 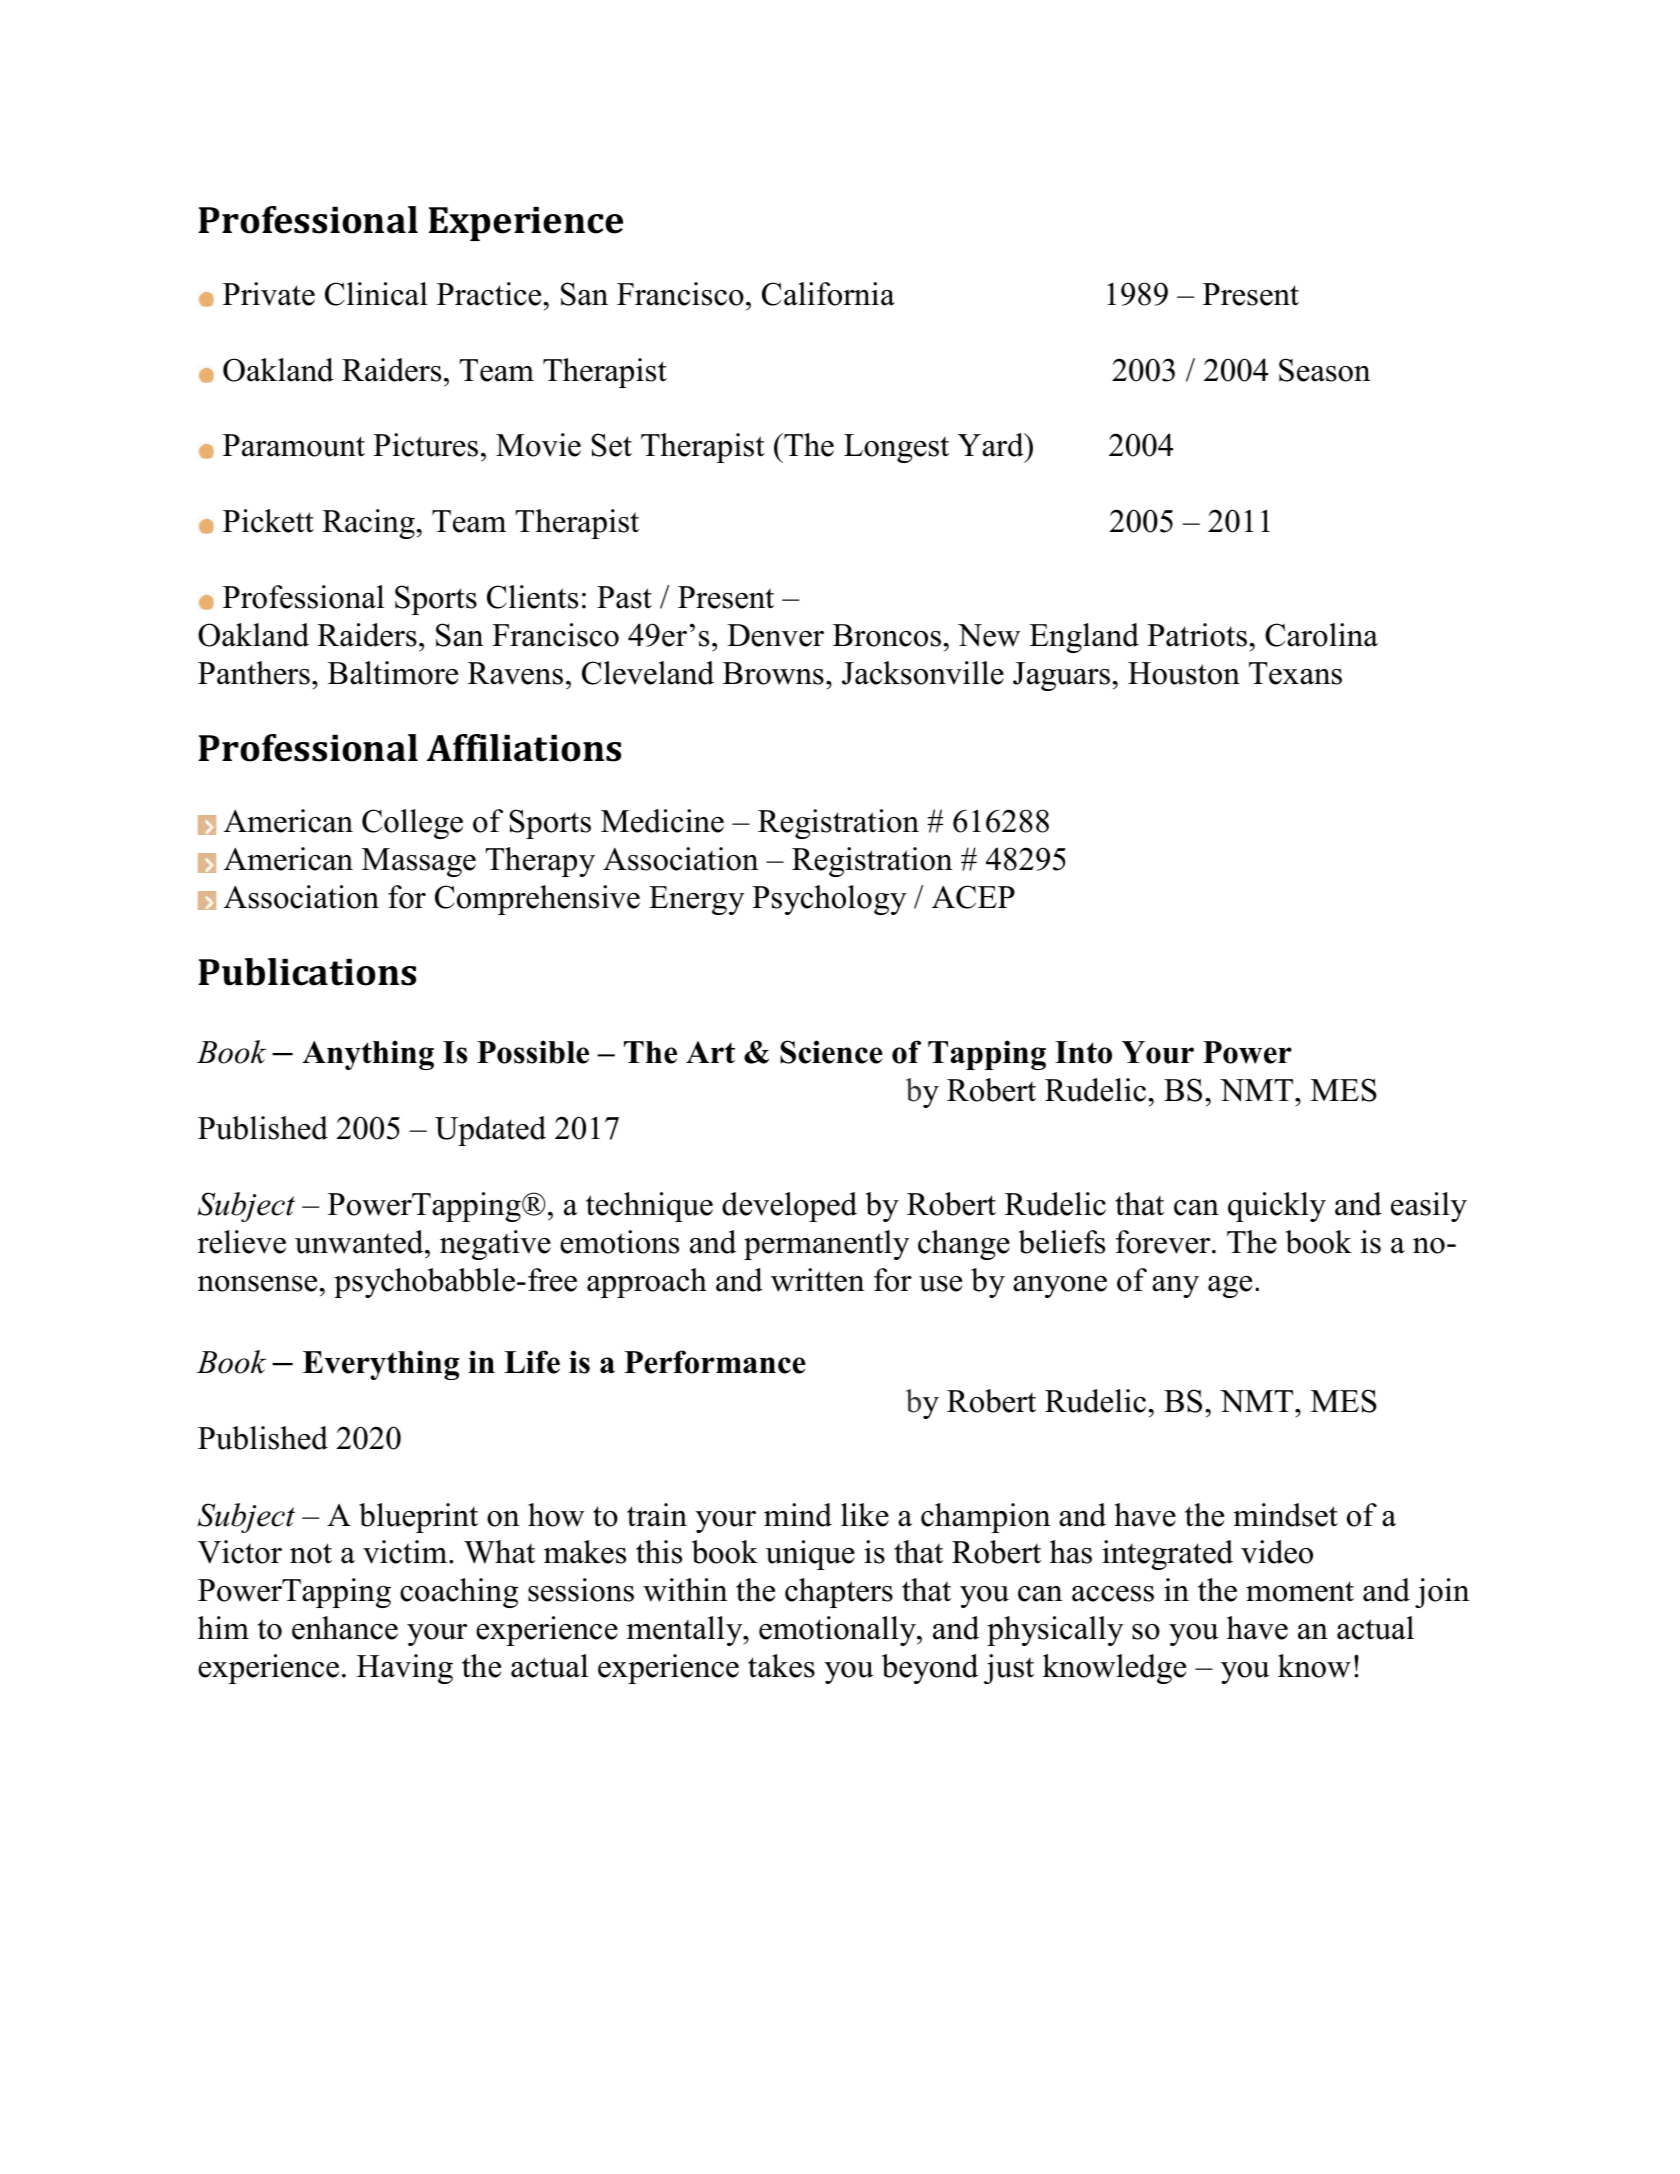 What do you see at coordinates (1083, 1052) in the page?
I see `Into` at bounding box center [1083, 1052].
